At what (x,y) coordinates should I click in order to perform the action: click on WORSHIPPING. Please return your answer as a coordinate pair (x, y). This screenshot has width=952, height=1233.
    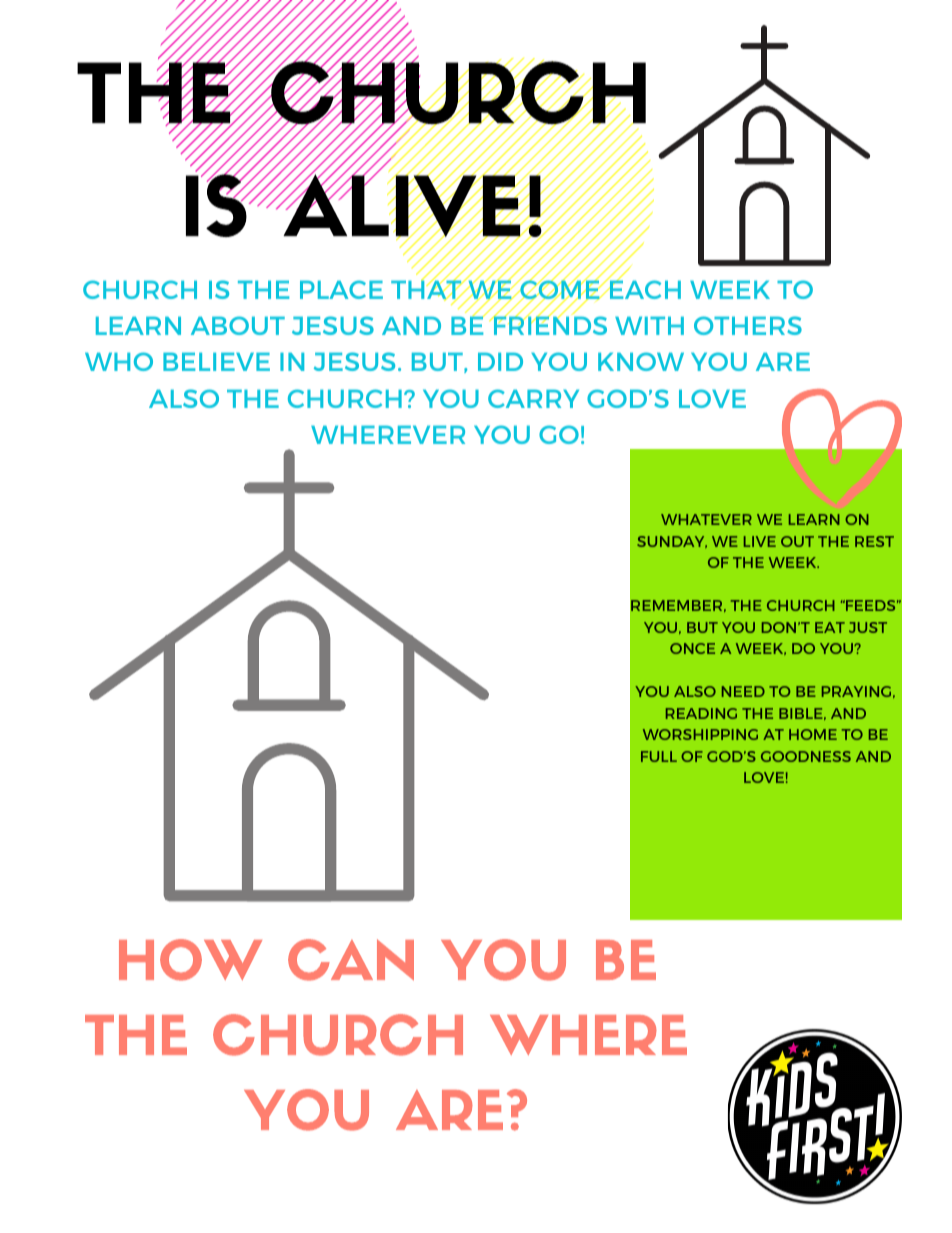
    Looking at the image, I should click on (700, 734).
